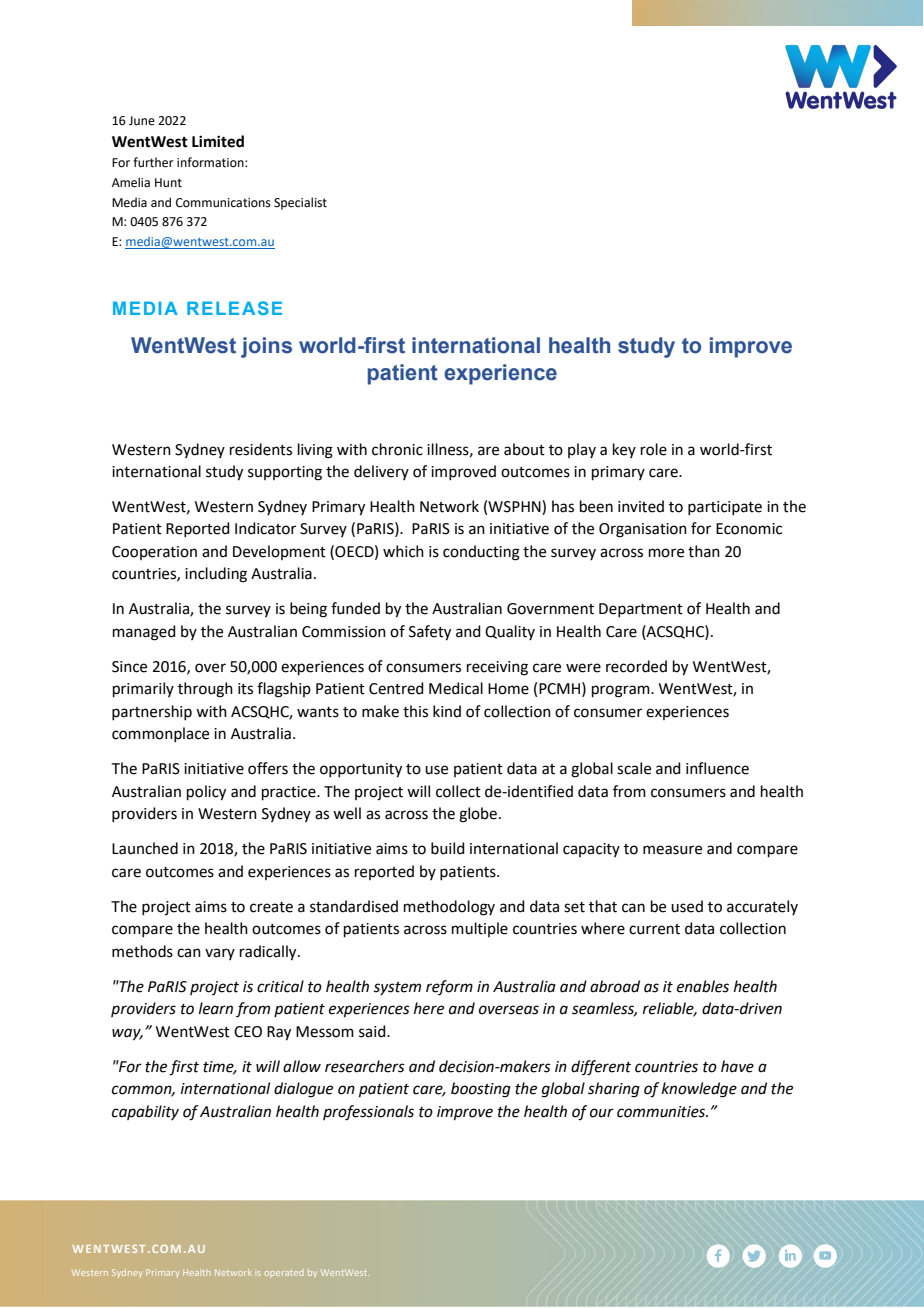 Image resolution: width=924 pixels, height=1308 pixels. Describe the element at coordinates (211, 162) in the page. I see `information` at that location.
